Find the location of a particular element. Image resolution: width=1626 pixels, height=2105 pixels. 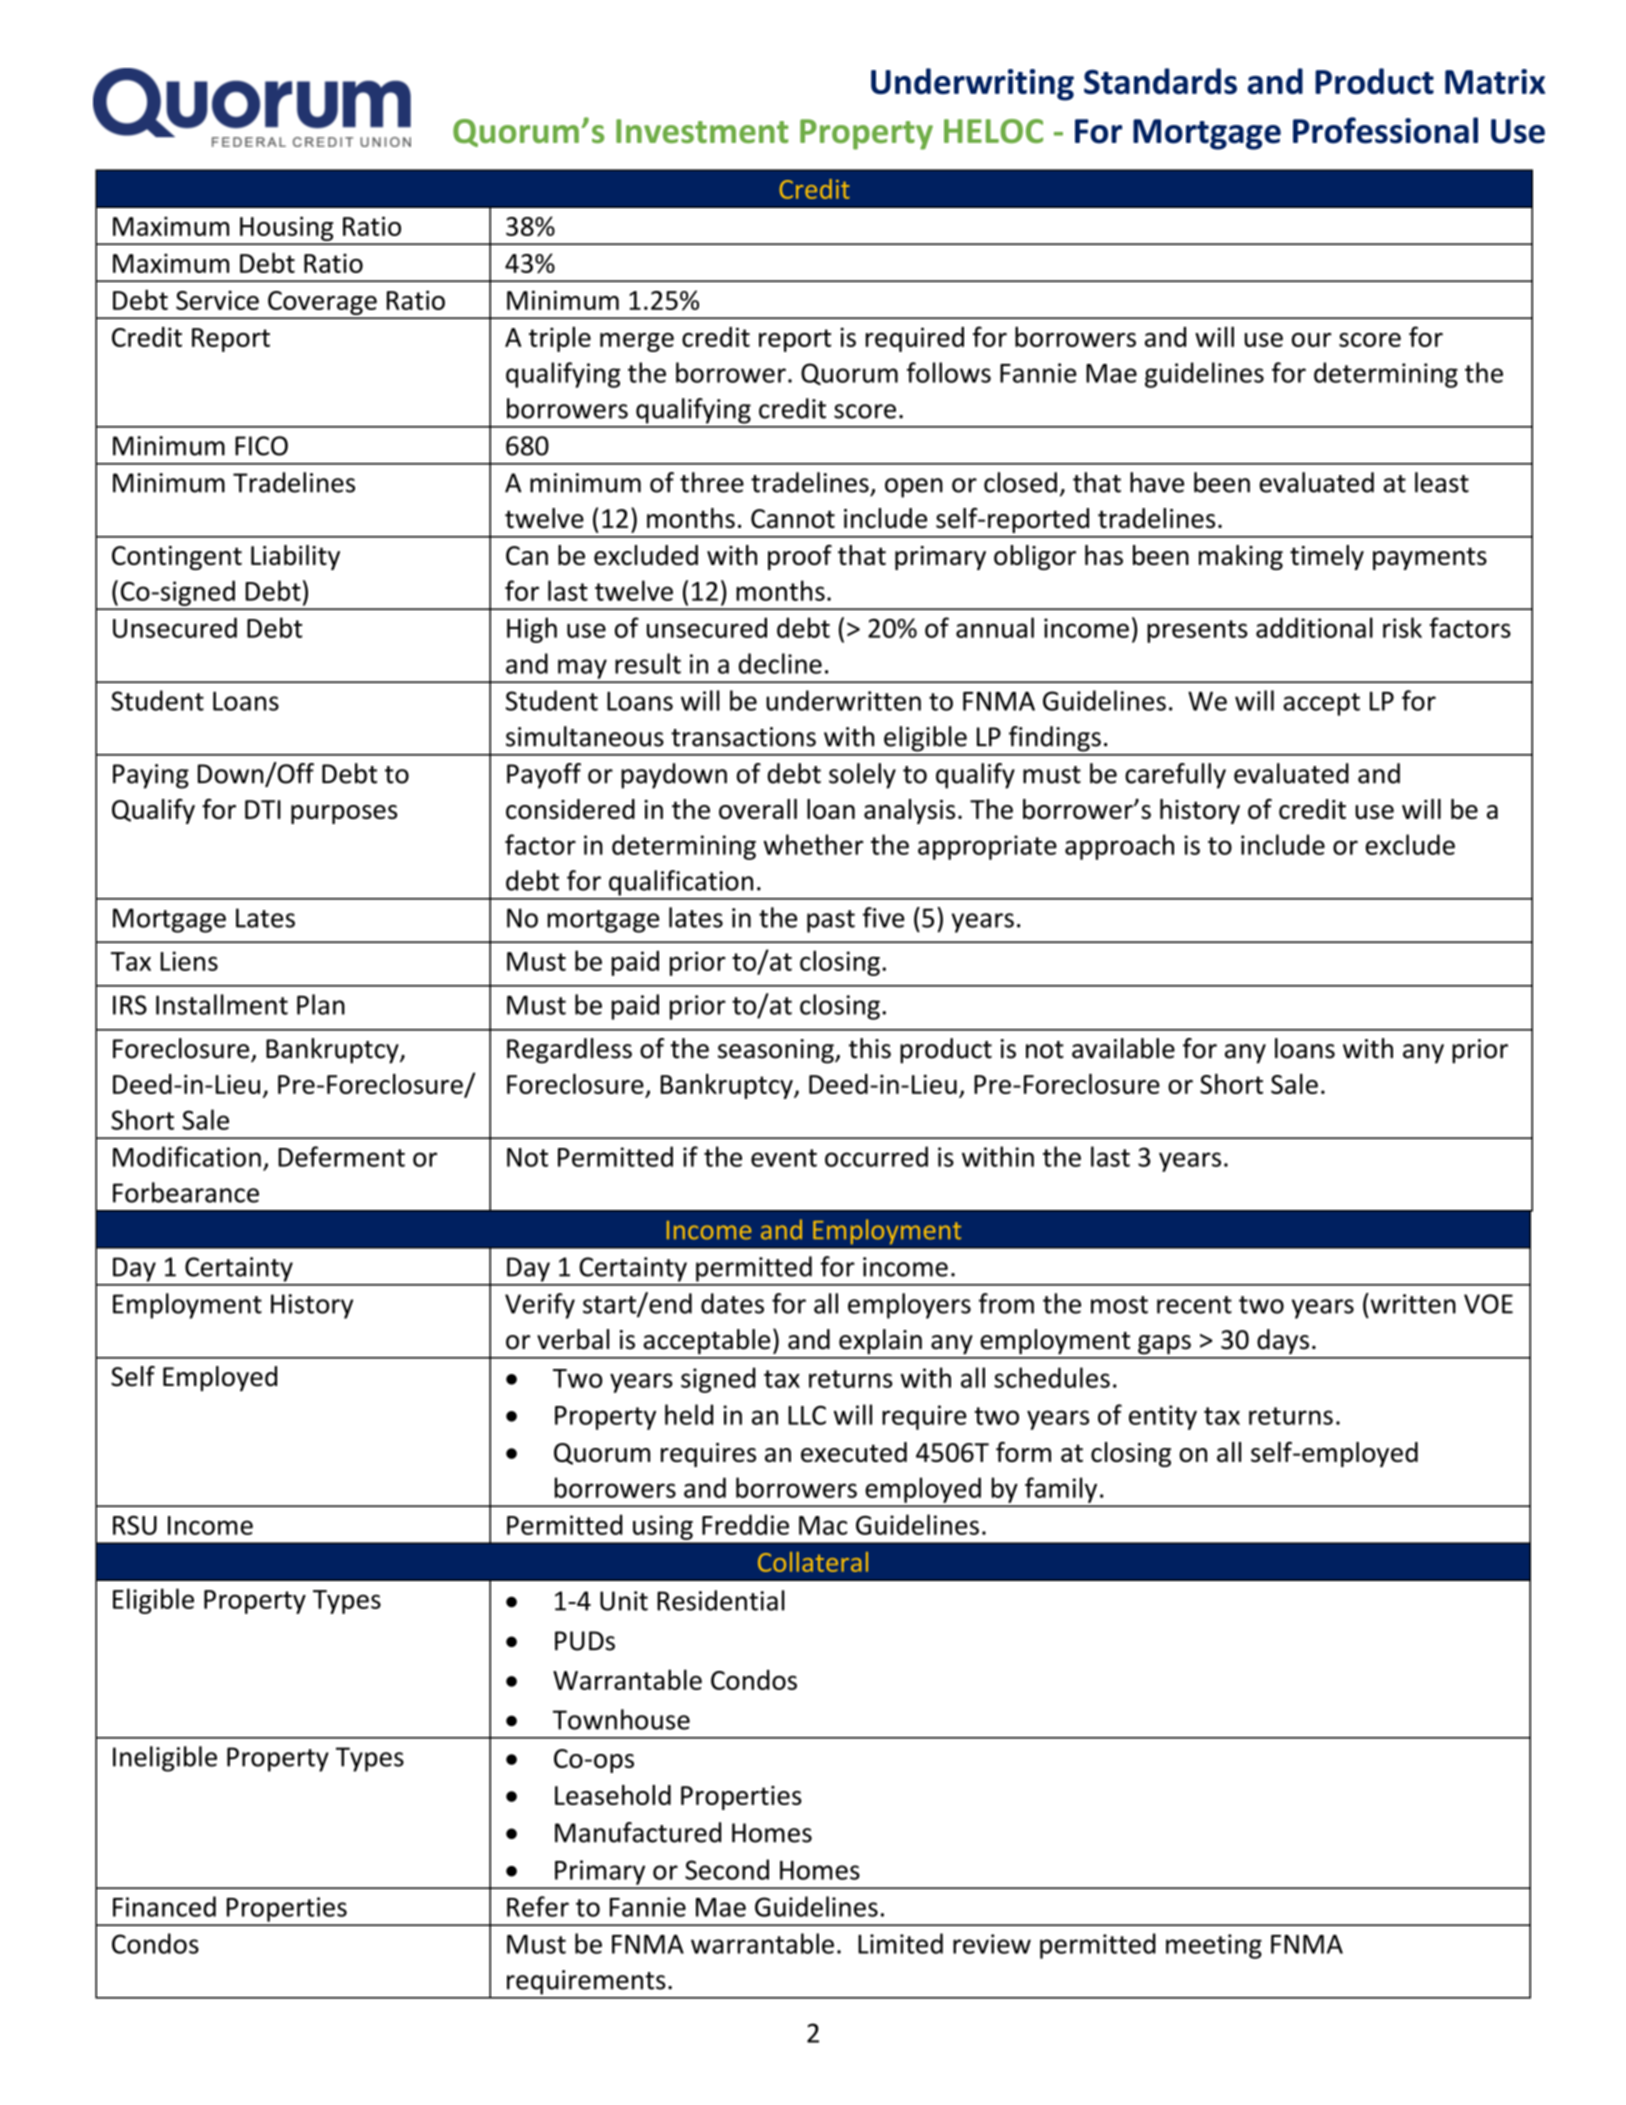

recent is located at coordinates (1194, 1305).
